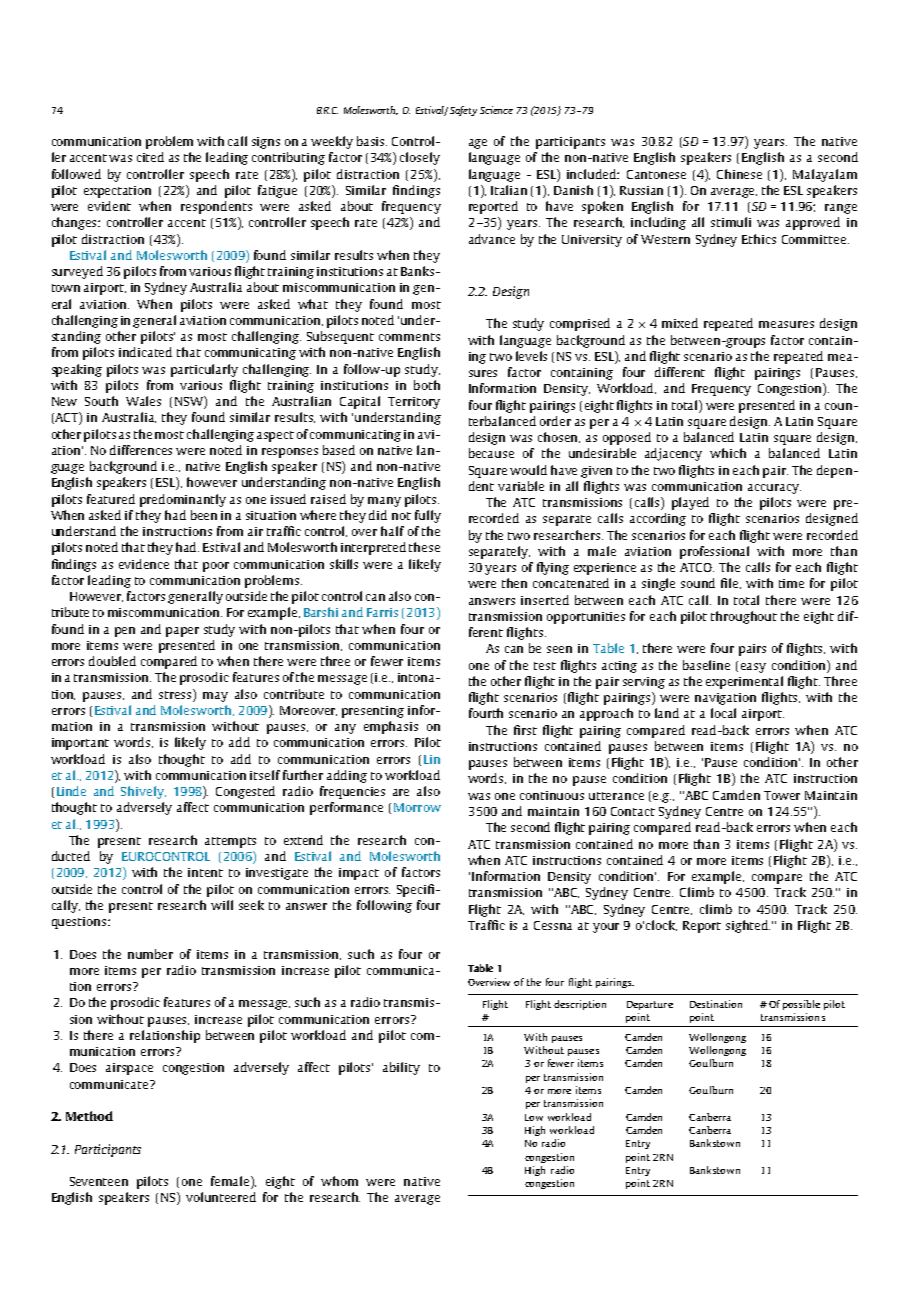 Image resolution: width=924 pixels, height=1308 pixels. What do you see at coordinates (739, 174) in the screenshot?
I see `Chinese` at bounding box center [739, 174].
